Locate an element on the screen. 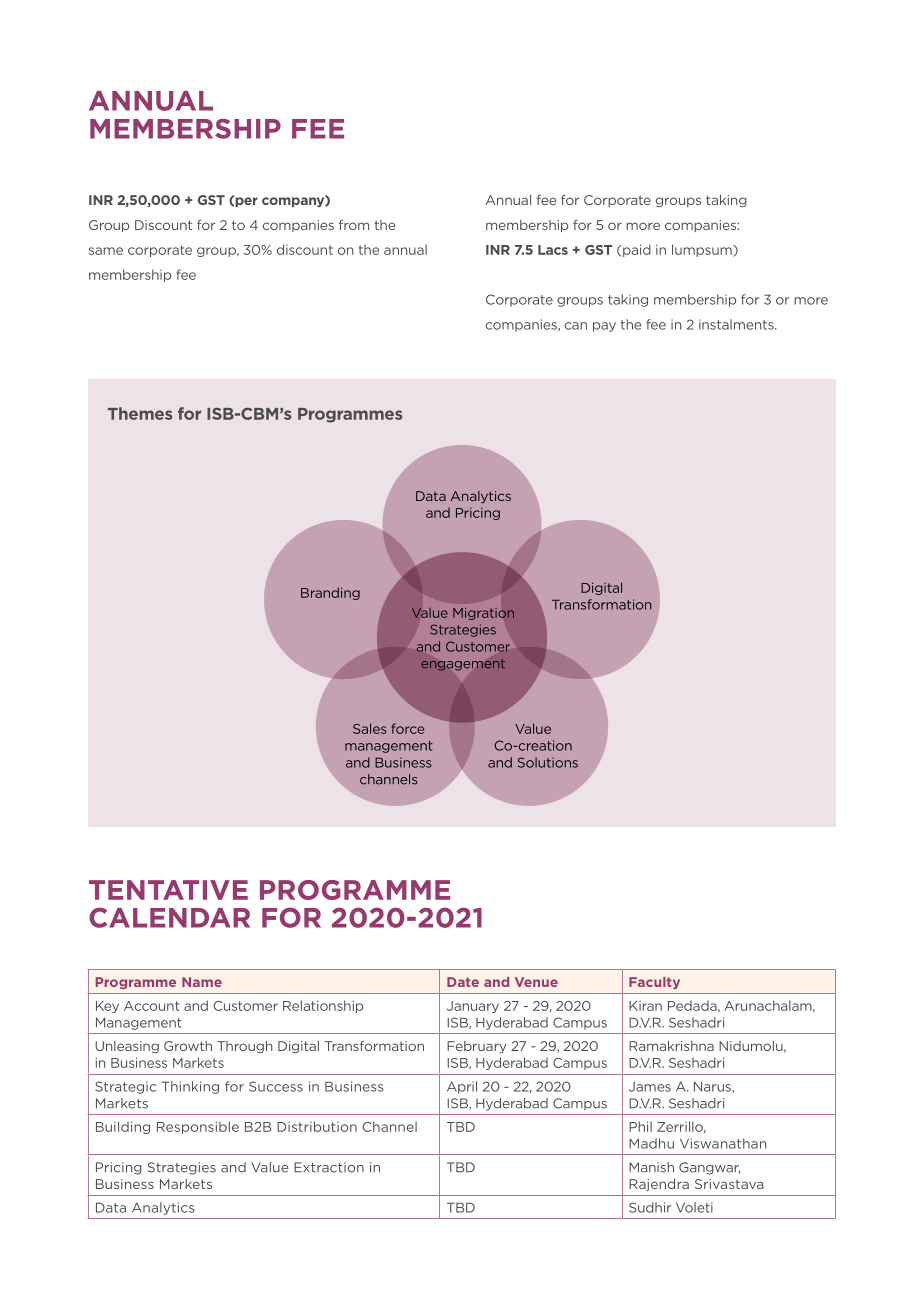 This screenshot has width=924, height=1308. engagement is located at coordinates (463, 665).
